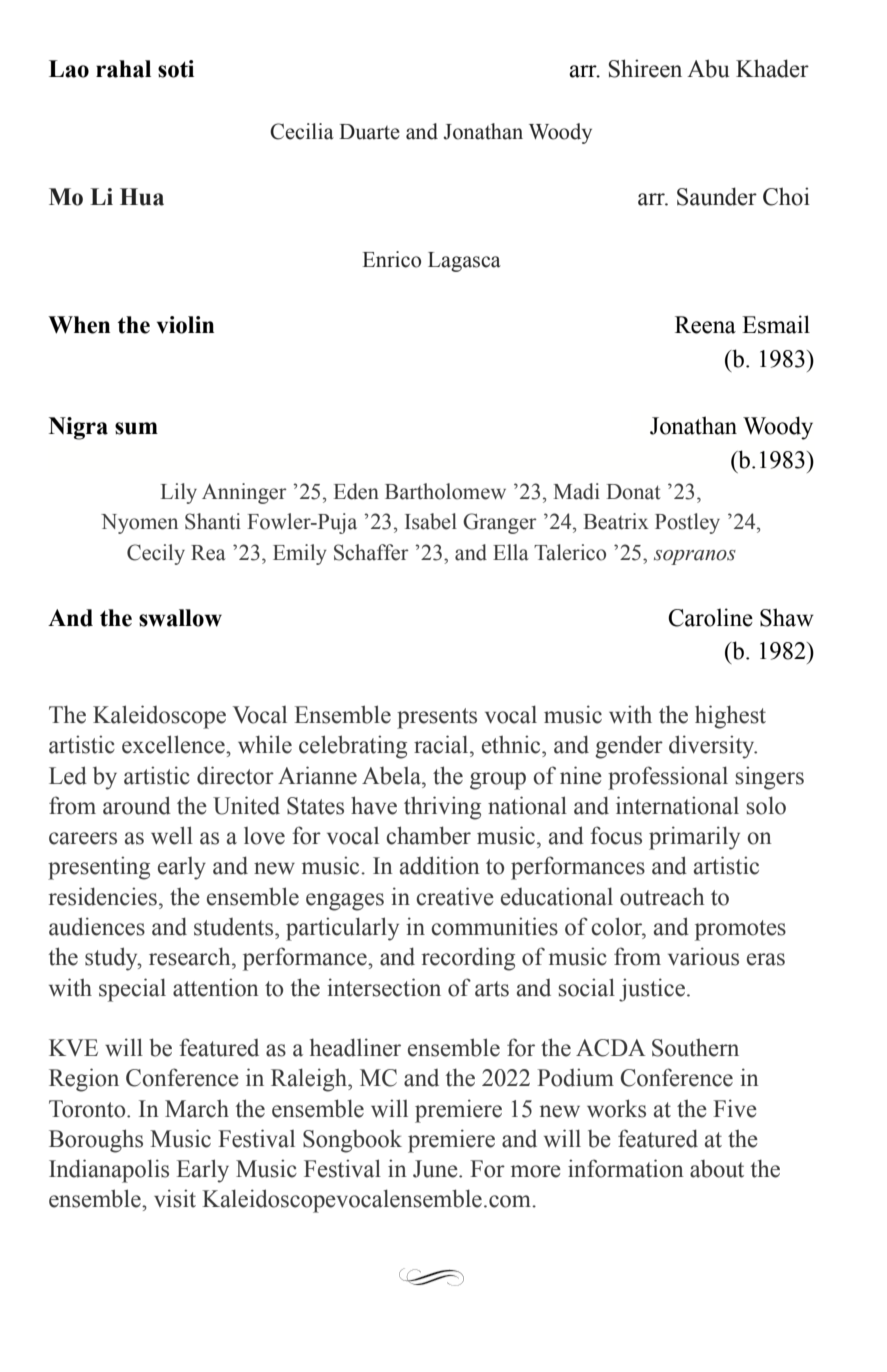  Describe the element at coordinates (136, 428) in the screenshot. I see `sum` at that location.
